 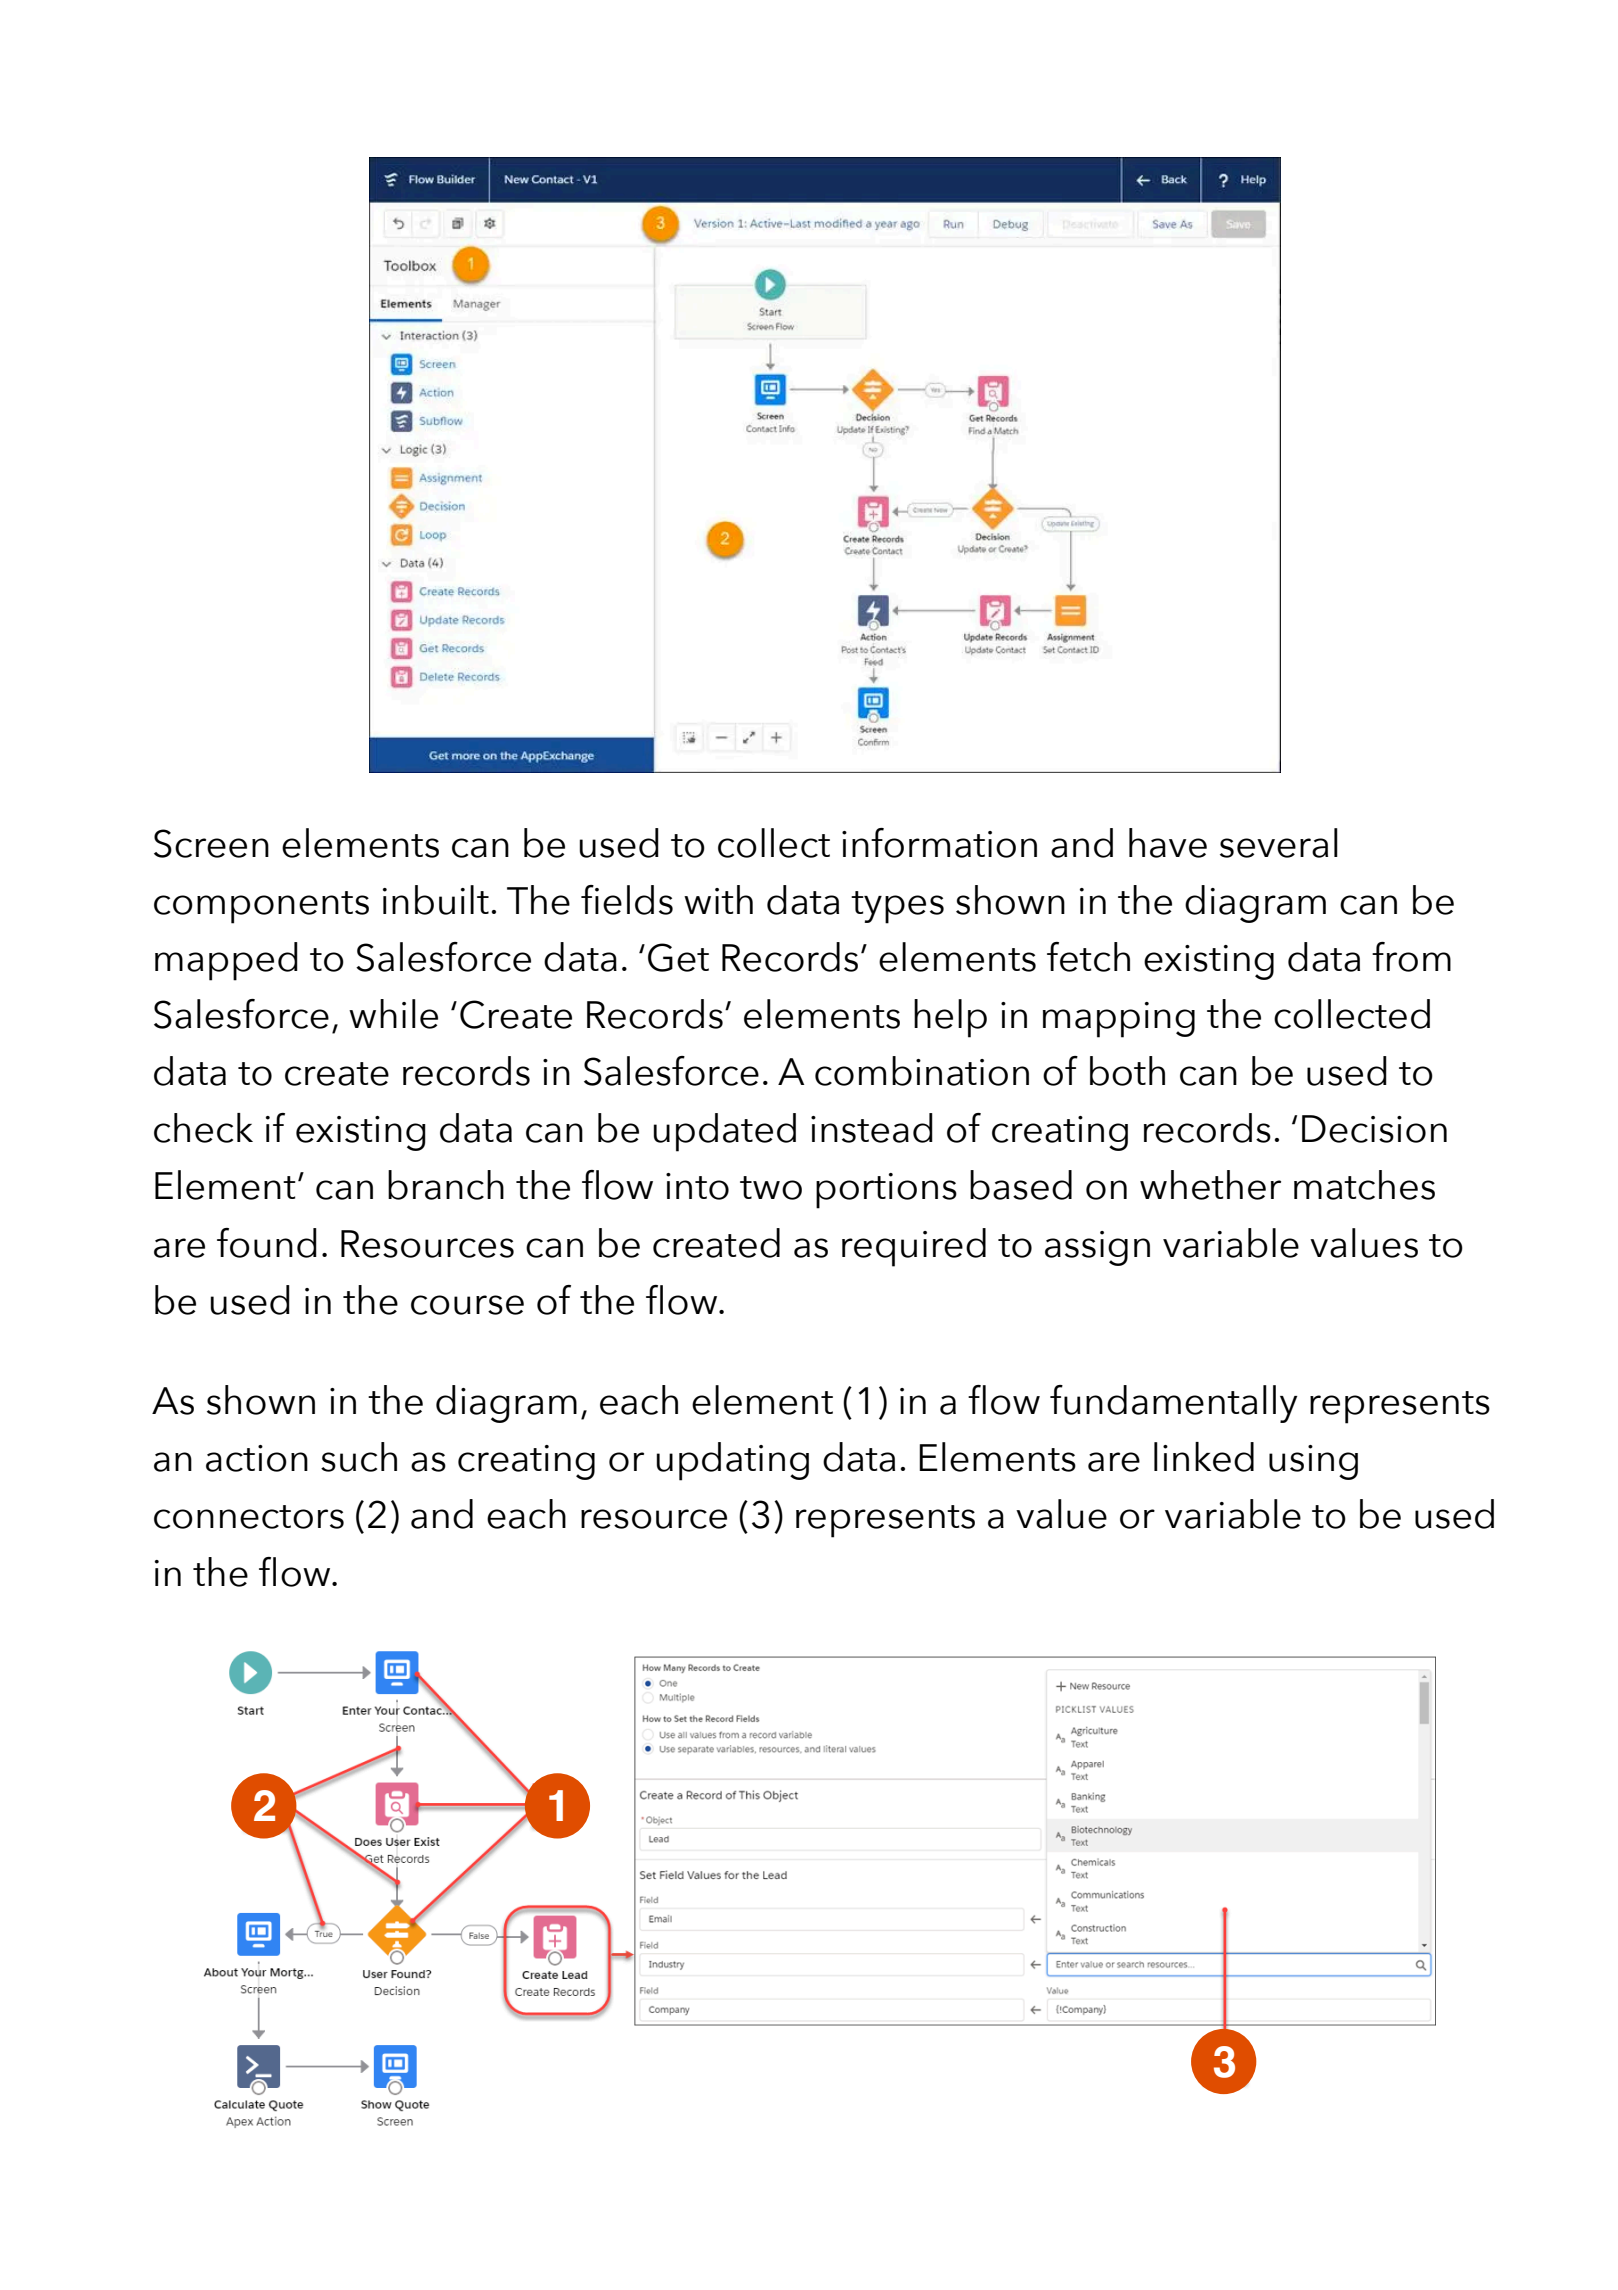 What do you see at coordinates (1127, 1071) in the screenshot?
I see `both` at bounding box center [1127, 1071].
